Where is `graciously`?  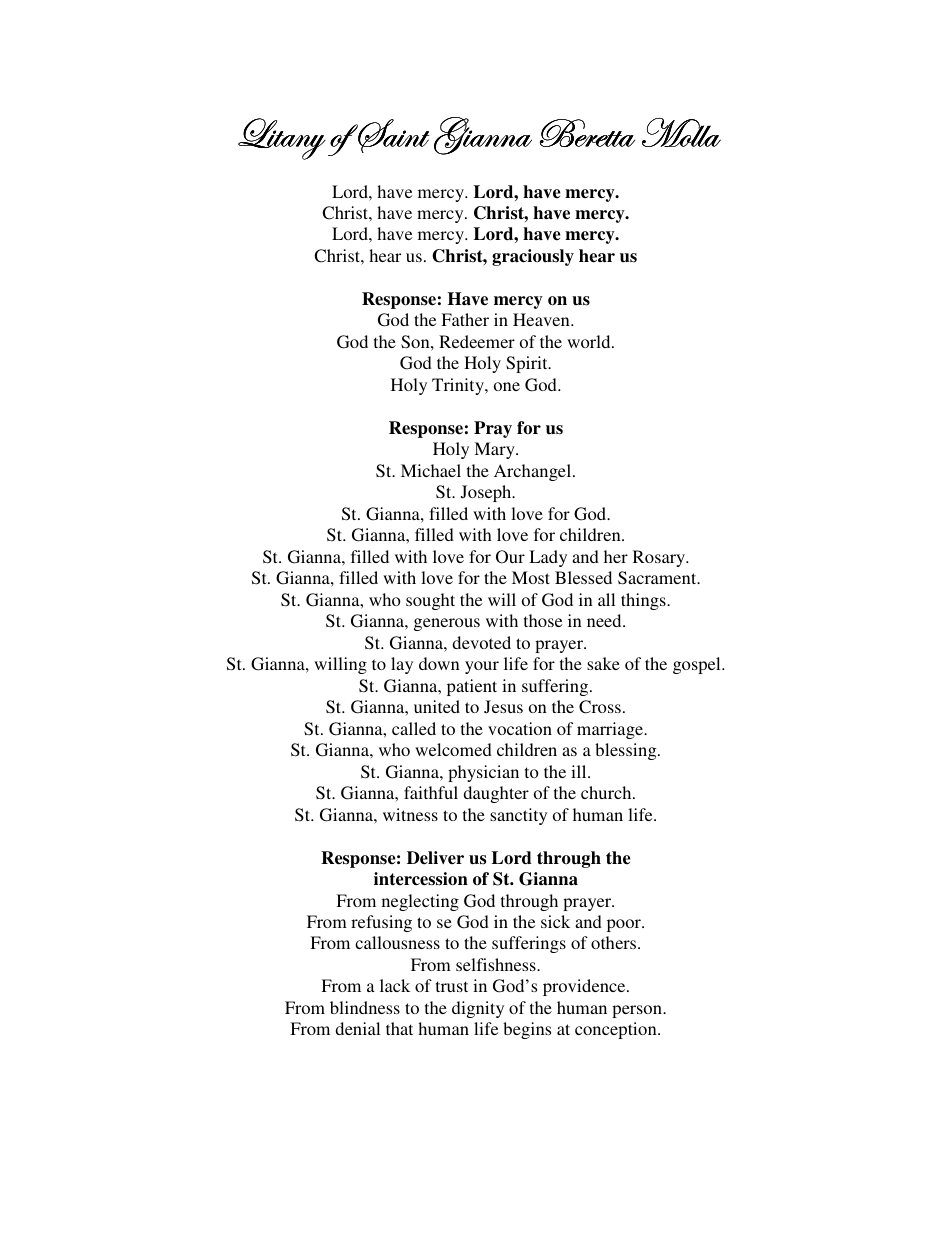
graciously is located at coordinates (533, 257).
